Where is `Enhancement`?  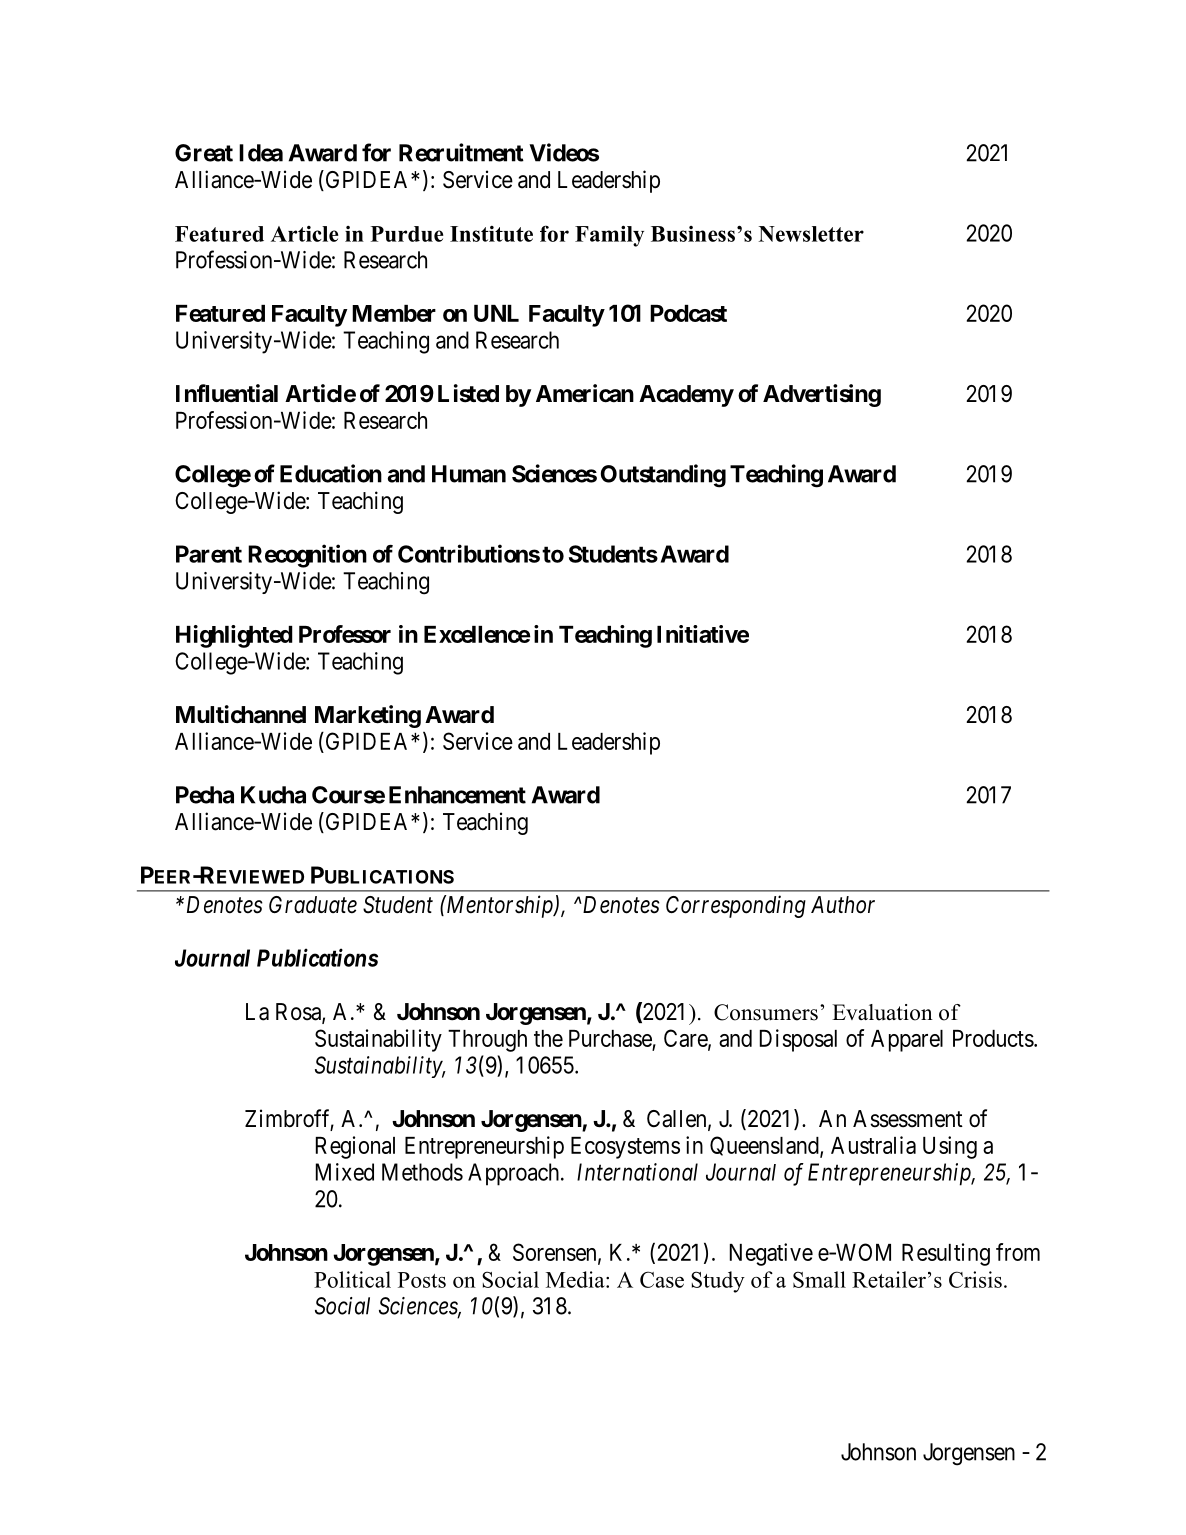
Enhancement is located at coordinates (457, 795).
